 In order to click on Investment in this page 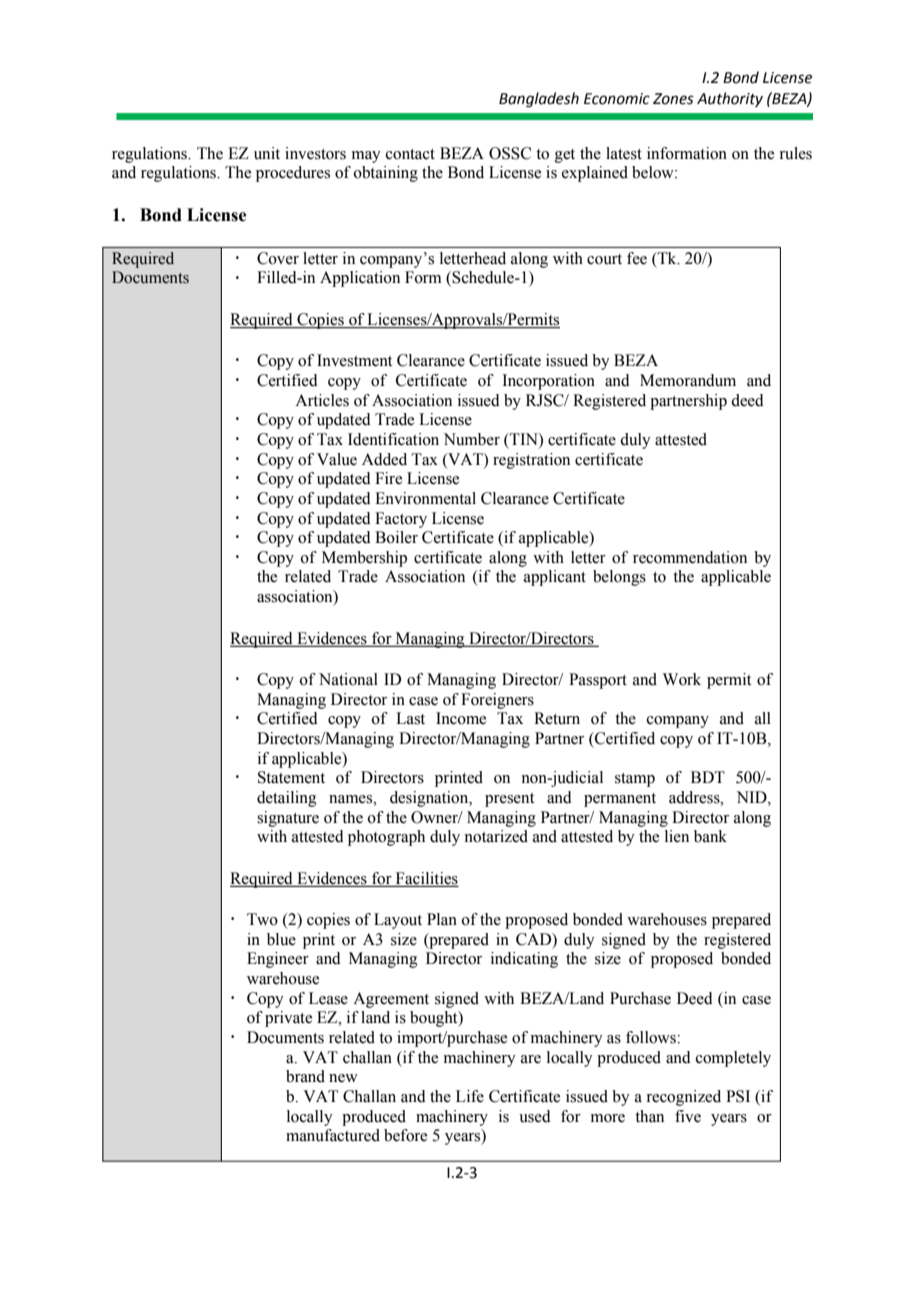, I will do `click(354, 360)`.
